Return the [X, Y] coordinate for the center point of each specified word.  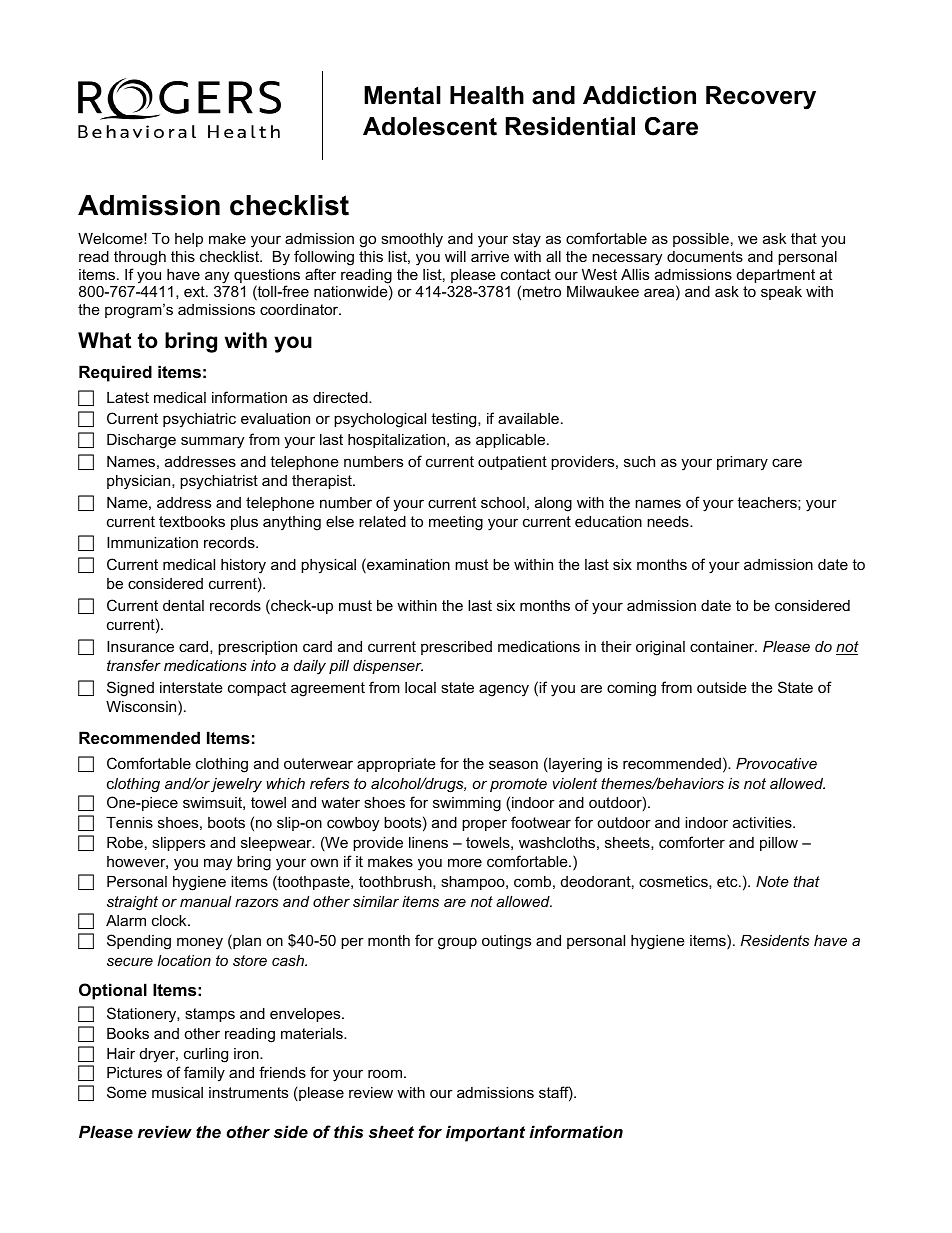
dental [183, 605]
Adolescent [430, 126]
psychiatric [199, 420]
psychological [380, 420]
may [218, 864]
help [189, 240]
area [660, 294]
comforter [692, 842]
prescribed [456, 648]
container [723, 646]
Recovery [761, 98]
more [465, 862]
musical [177, 1092]
